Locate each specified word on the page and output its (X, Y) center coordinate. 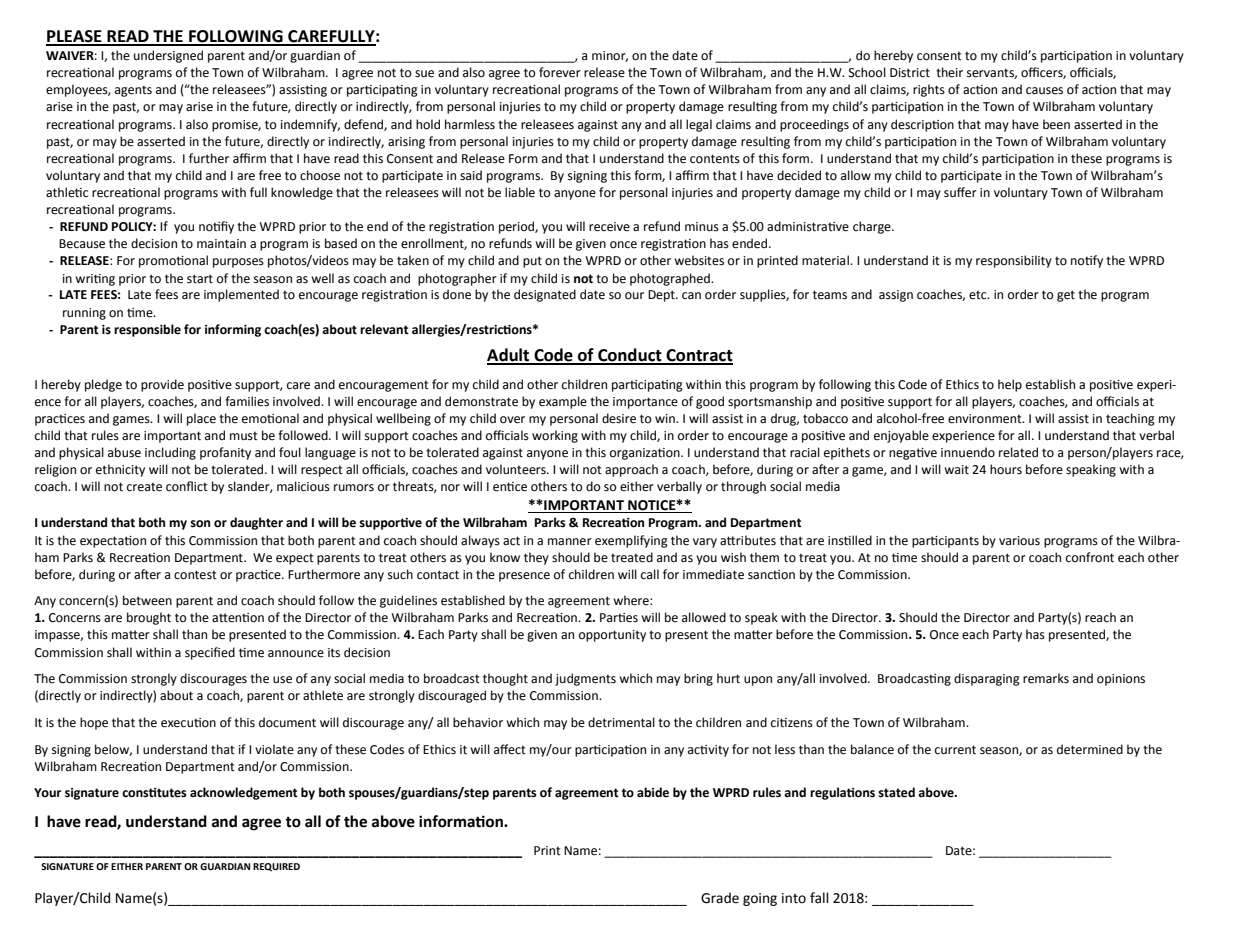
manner (570, 542)
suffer (960, 192)
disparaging (987, 679)
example (563, 402)
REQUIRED (276, 867)
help (1010, 385)
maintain (221, 244)
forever (560, 72)
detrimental (621, 722)
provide (162, 385)
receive (609, 227)
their (949, 72)
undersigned (168, 56)
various (1019, 541)
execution (188, 723)
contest (195, 575)
